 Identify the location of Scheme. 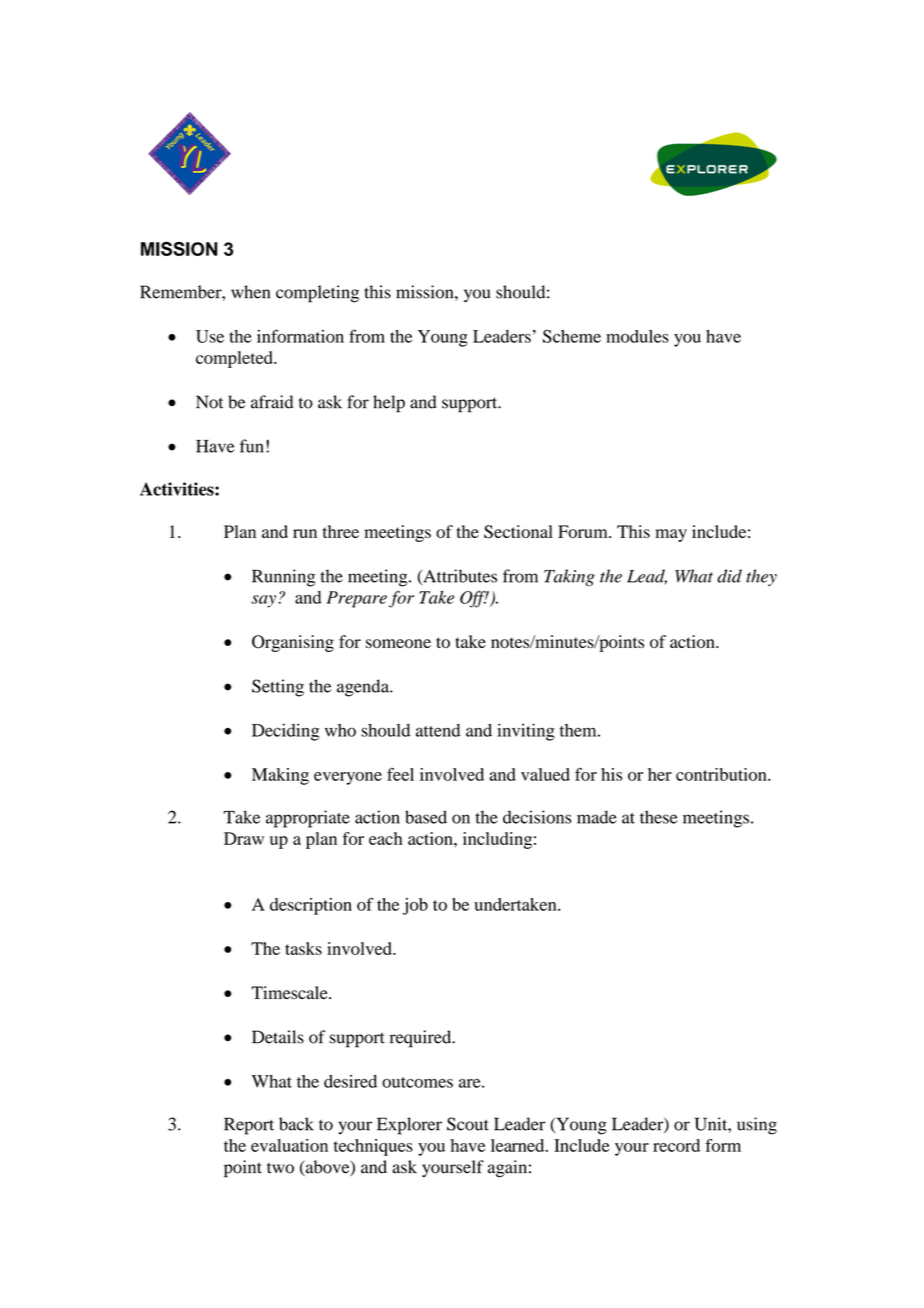
(572, 336).
